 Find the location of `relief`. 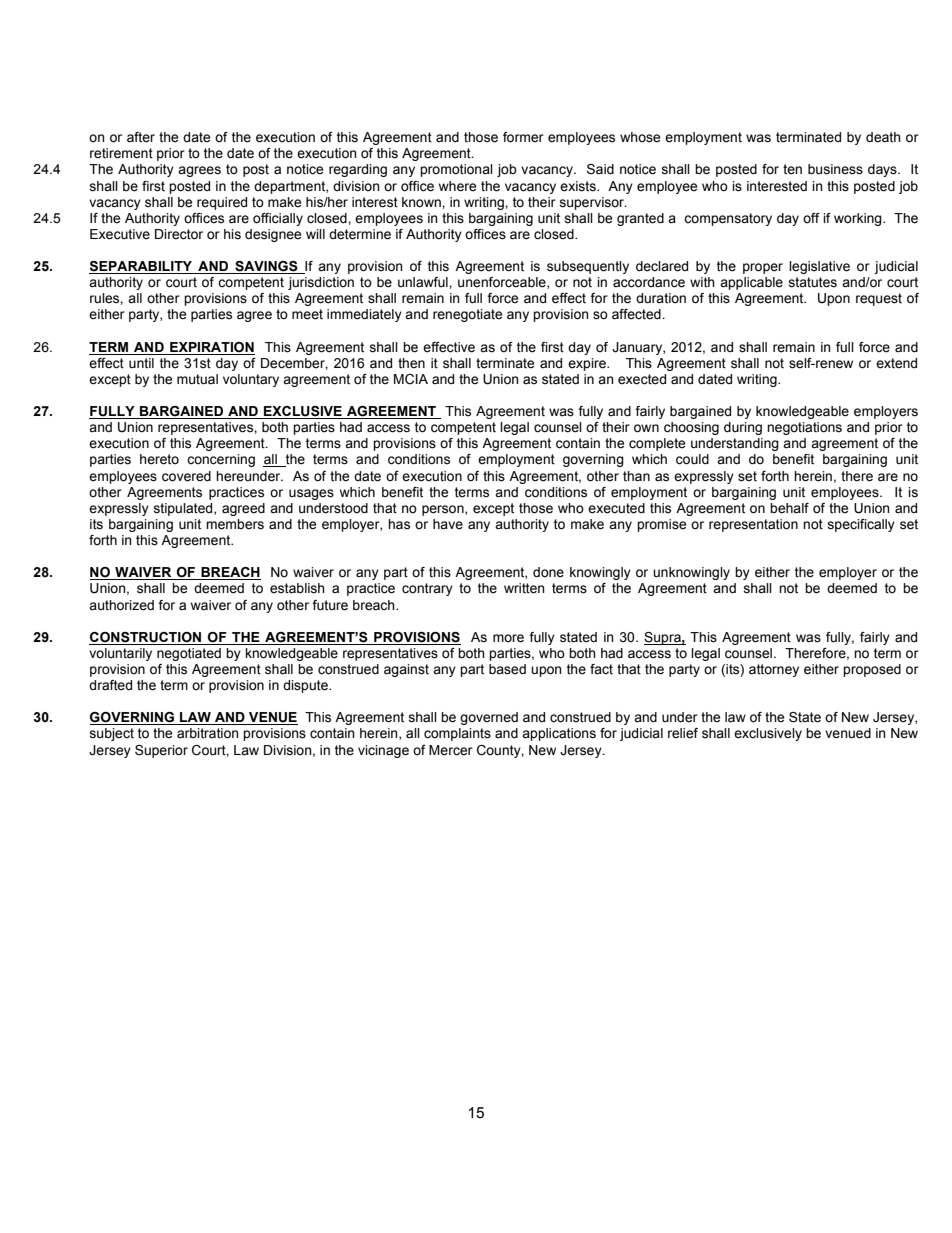

relief is located at coordinates (683, 733).
